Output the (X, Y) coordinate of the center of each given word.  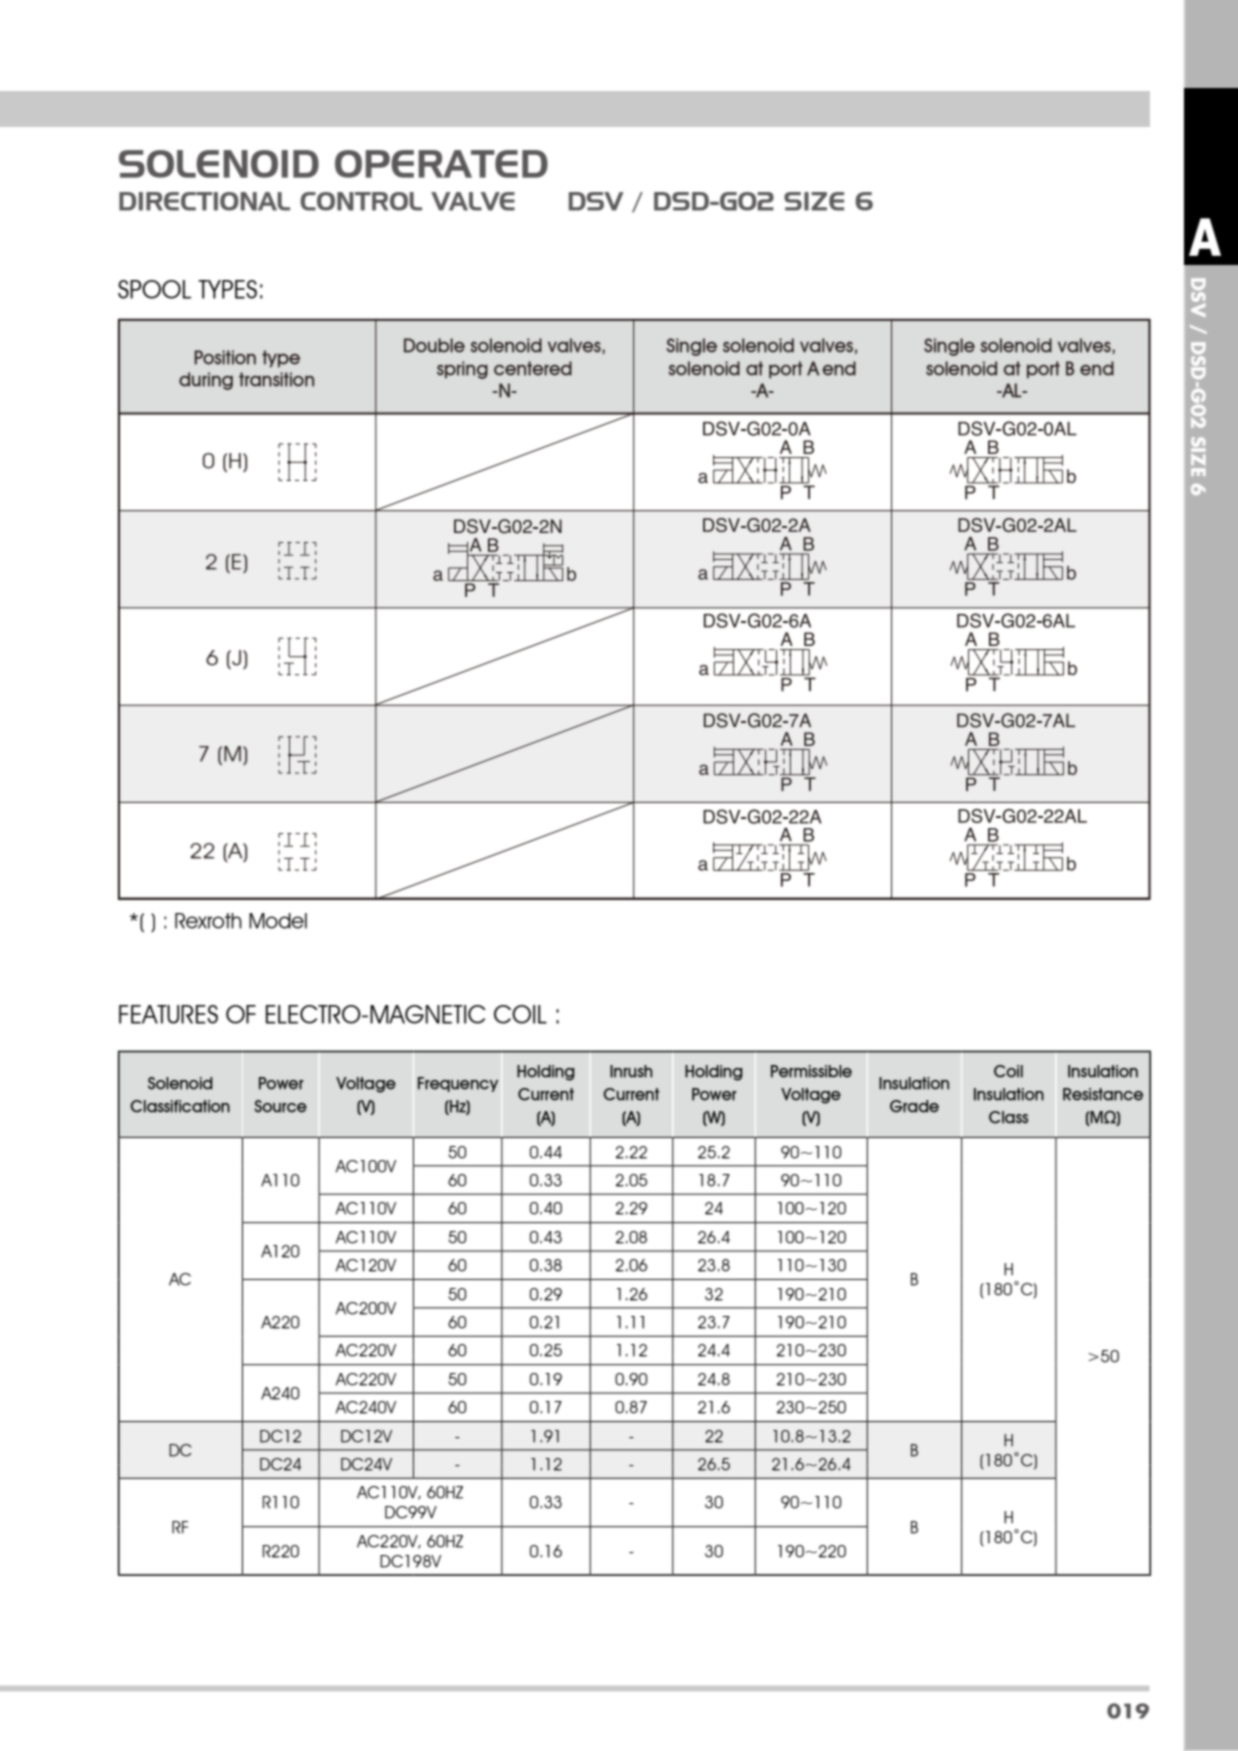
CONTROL (361, 201)
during (206, 381)
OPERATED (441, 164)
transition (276, 379)
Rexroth (208, 921)
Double (434, 345)
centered (533, 368)
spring (462, 370)
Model (278, 921)
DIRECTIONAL (204, 201)
